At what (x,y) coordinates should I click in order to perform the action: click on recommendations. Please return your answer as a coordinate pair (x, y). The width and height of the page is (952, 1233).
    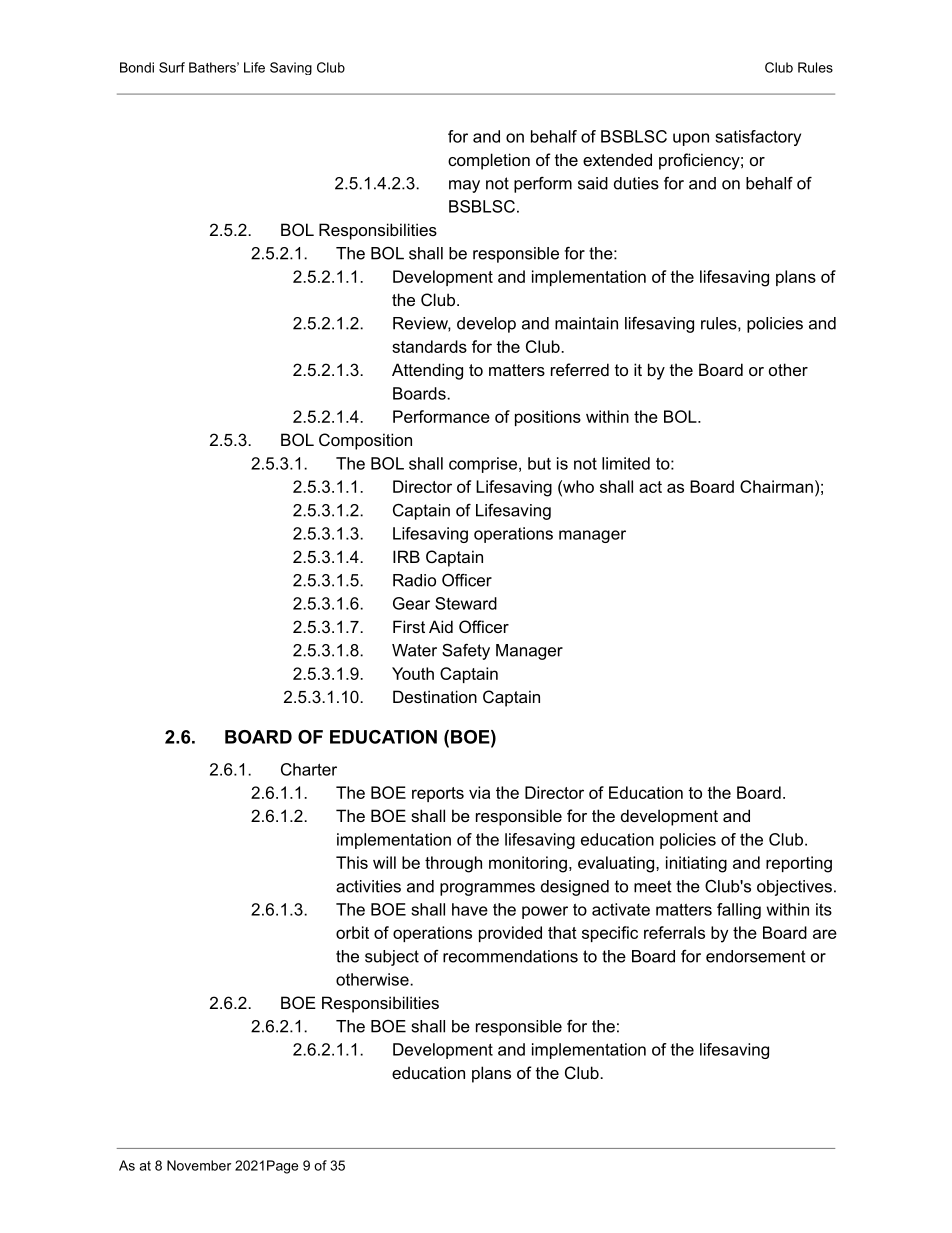
    Looking at the image, I should click on (510, 956).
